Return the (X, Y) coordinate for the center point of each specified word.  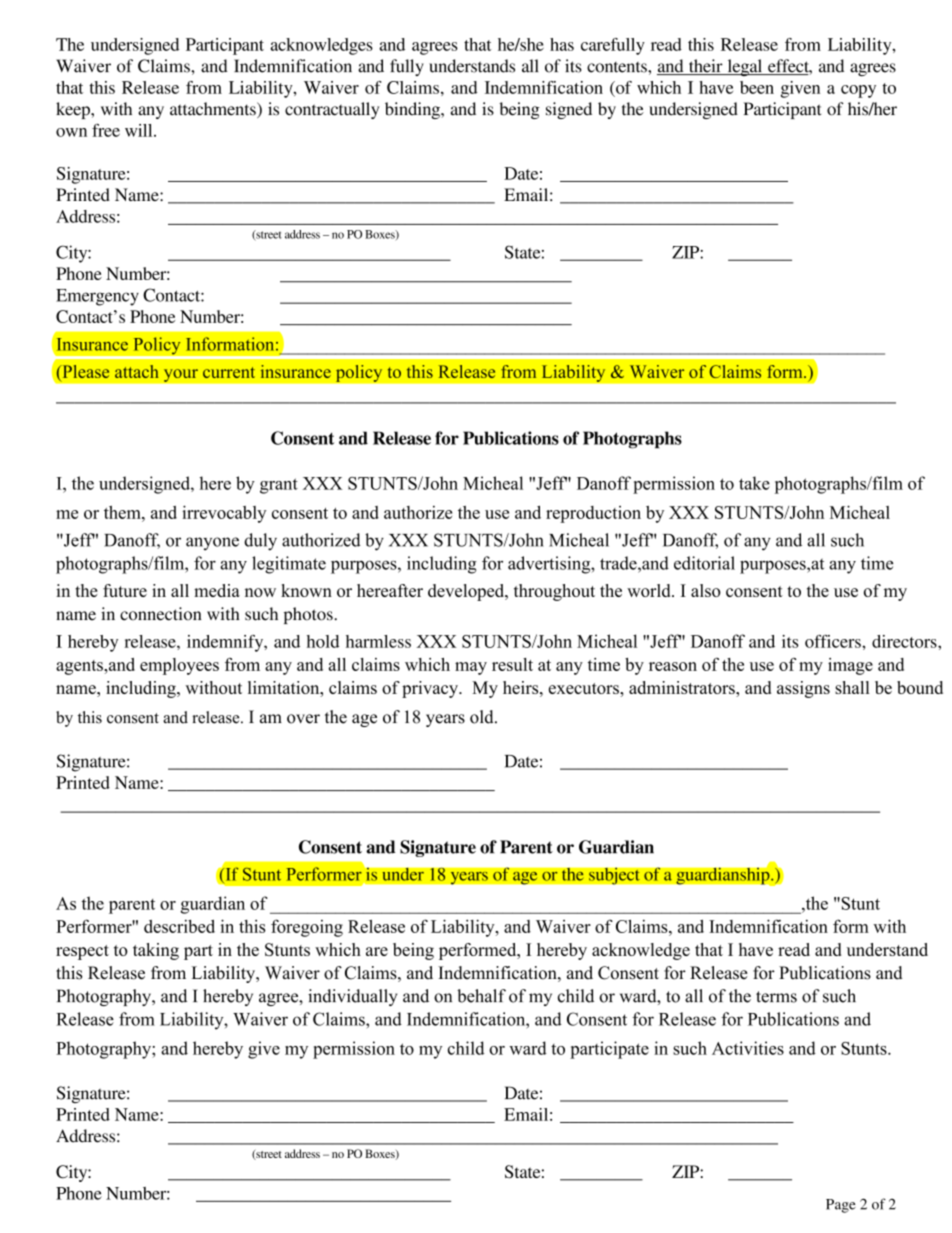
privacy (431, 689)
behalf (481, 996)
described (179, 926)
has (562, 44)
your (180, 375)
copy (858, 91)
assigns (803, 689)
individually (352, 997)
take (754, 483)
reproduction (593, 514)
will (140, 130)
